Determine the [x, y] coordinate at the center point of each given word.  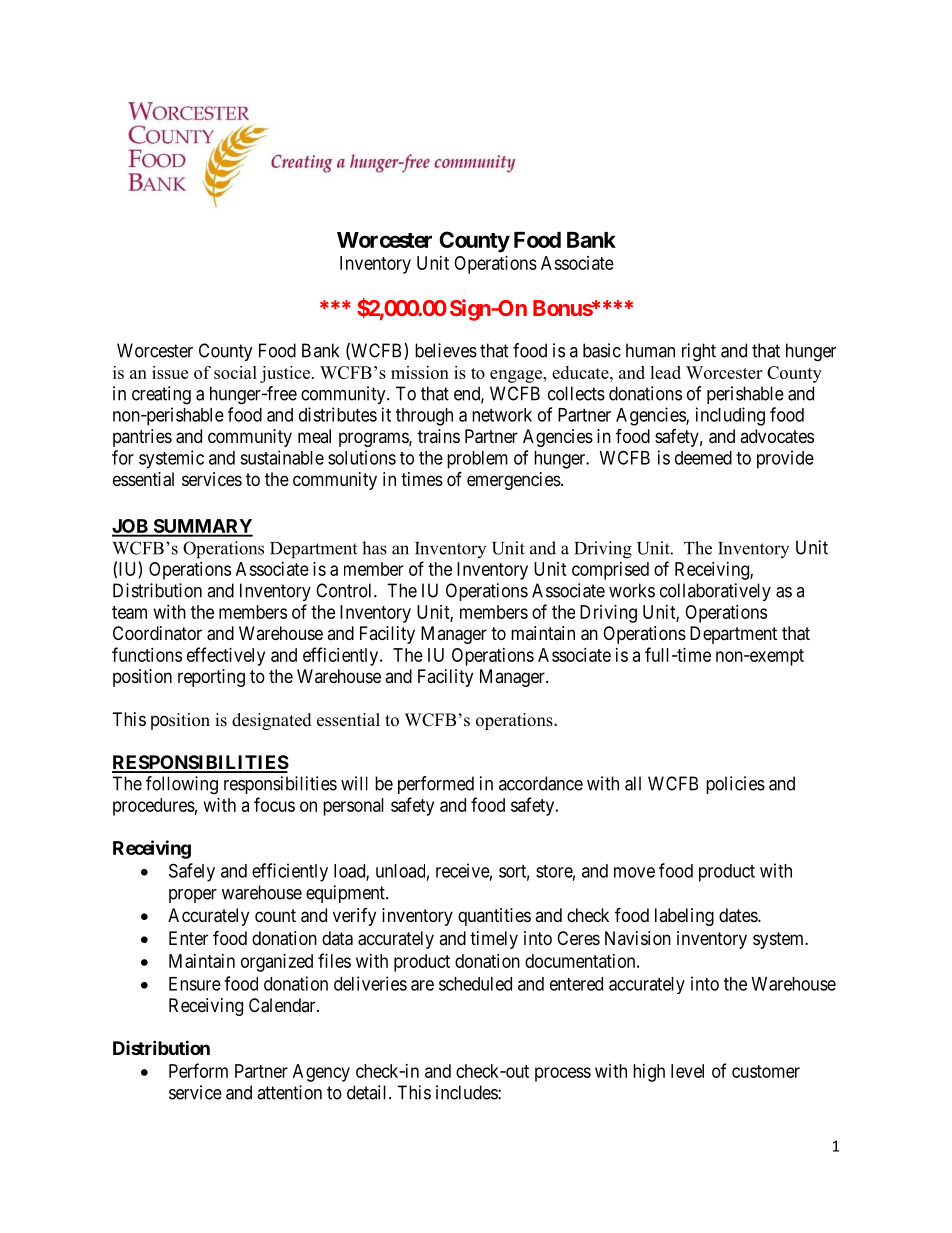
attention [289, 1092]
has [374, 548]
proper [193, 896]
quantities [494, 917]
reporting [211, 678]
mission [420, 372]
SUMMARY [202, 527]
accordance [541, 783]
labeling [684, 917]
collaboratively [715, 592]
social [235, 372]
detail [368, 1092]
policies [735, 785]
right [699, 352]
